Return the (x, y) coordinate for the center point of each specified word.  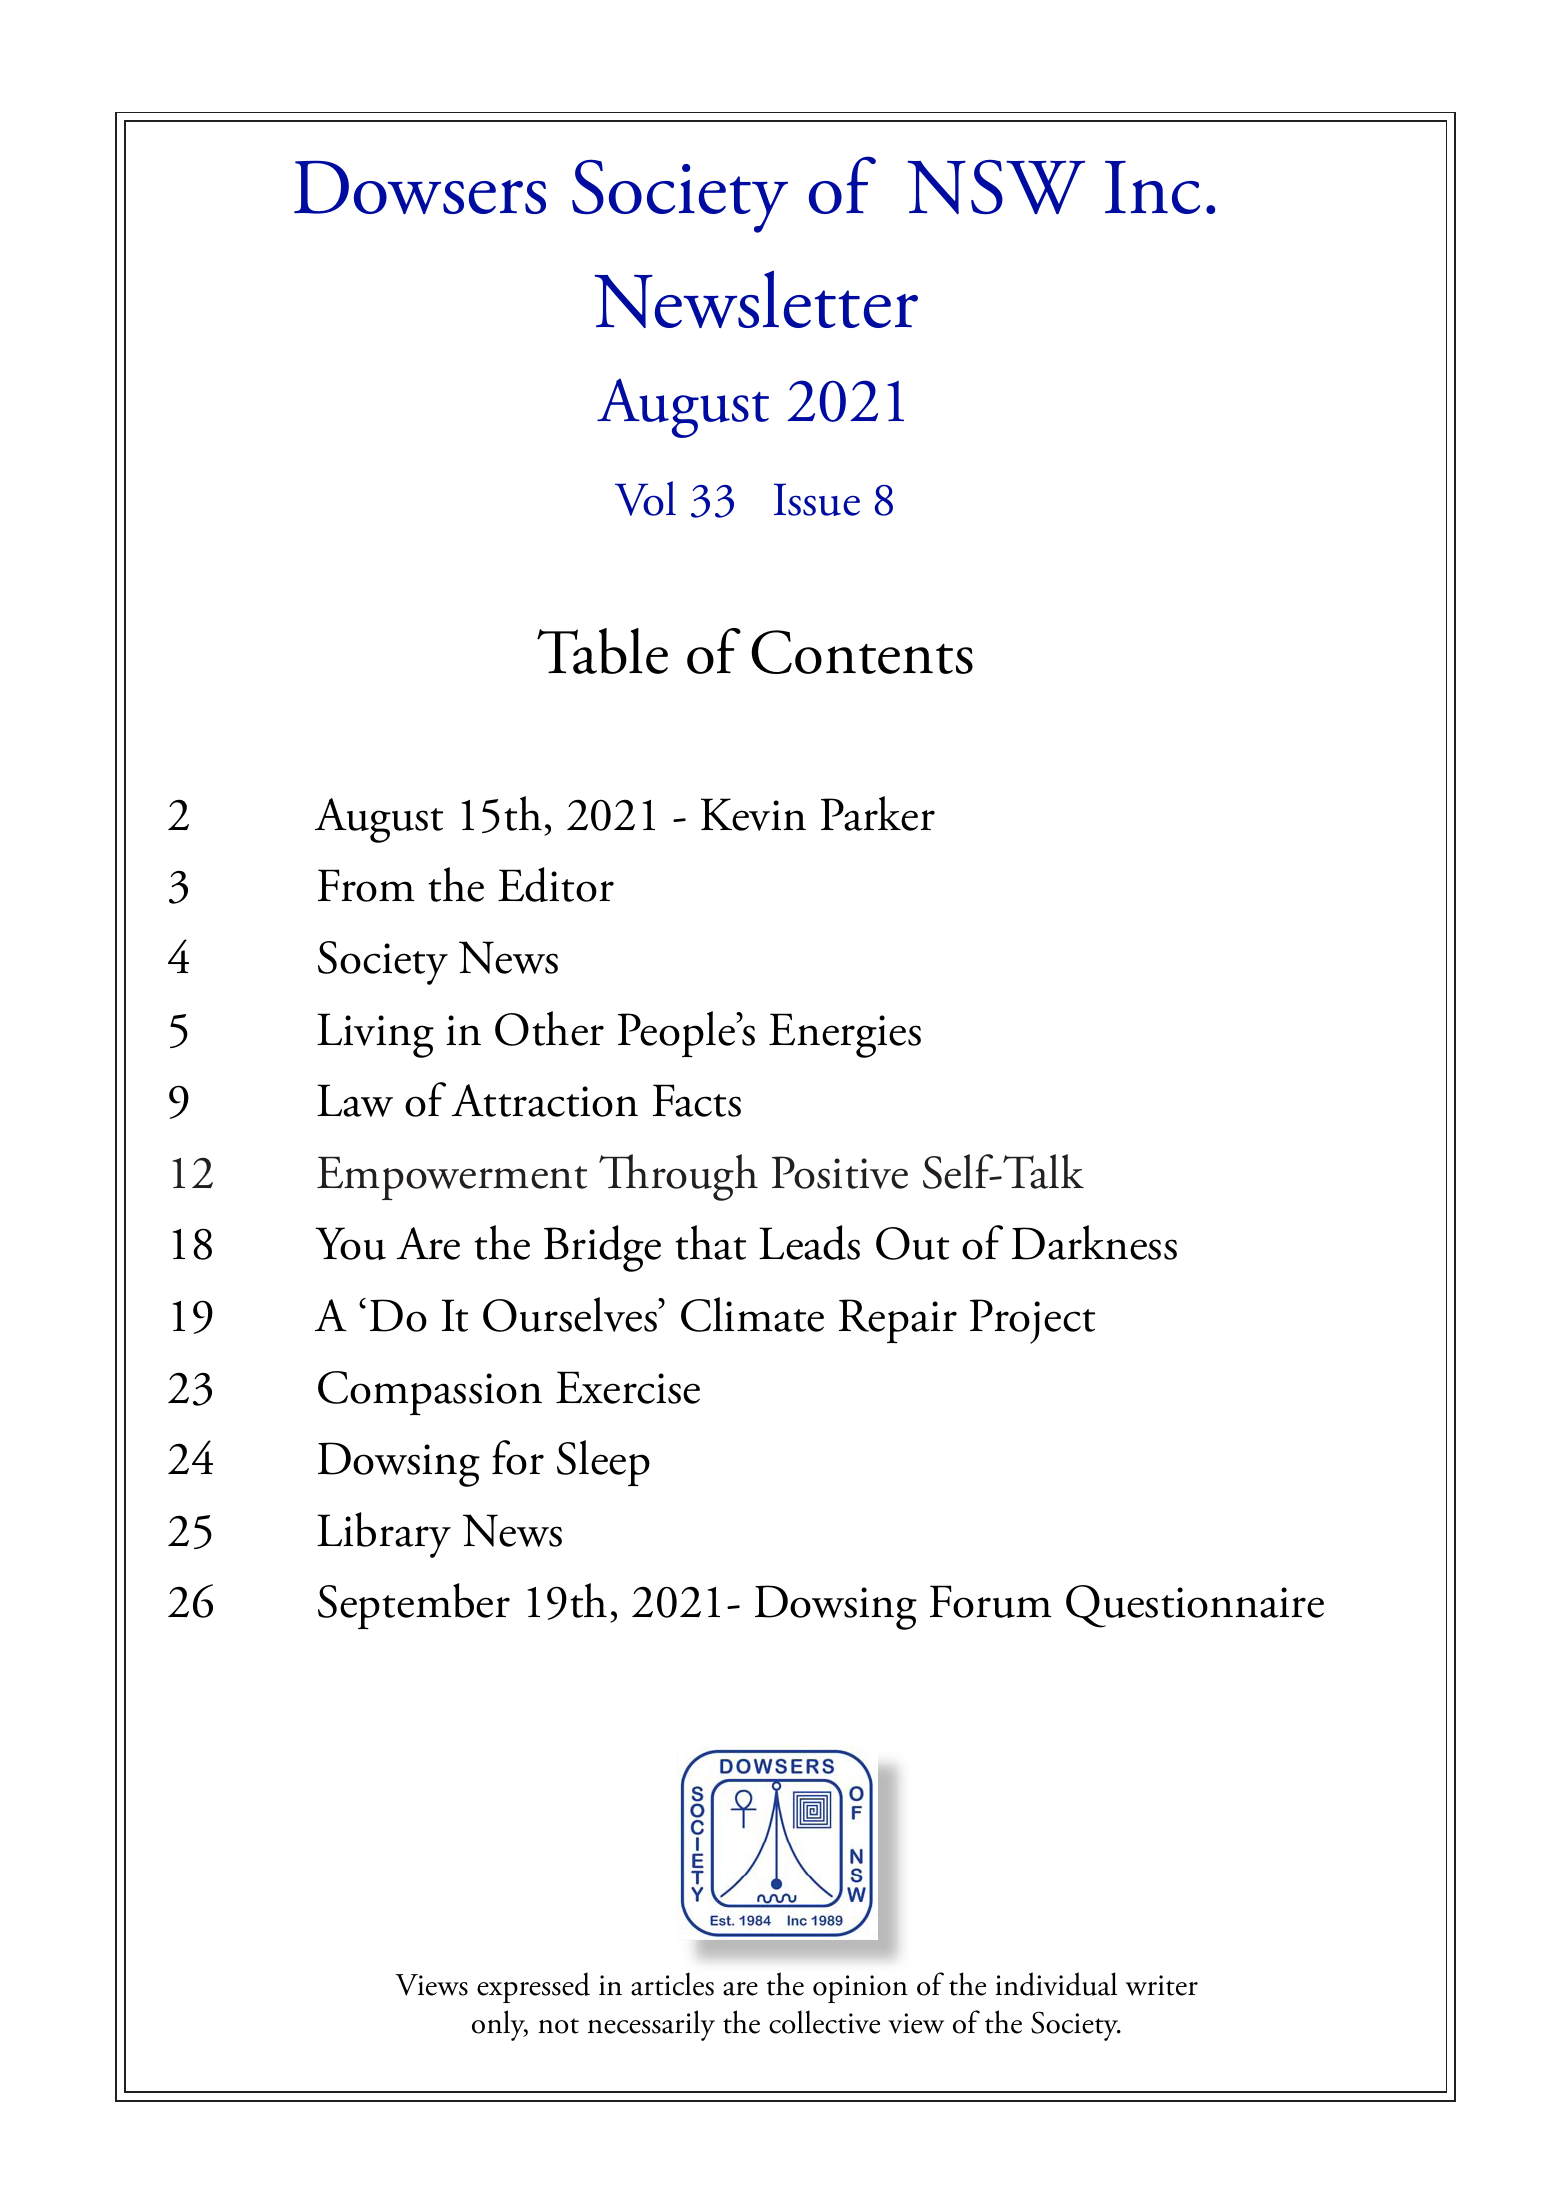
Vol (645, 498)
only (500, 2025)
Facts (697, 1100)
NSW (996, 187)
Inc (1152, 187)
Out (912, 1243)
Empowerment (452, 1178)
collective (824, 2022)
